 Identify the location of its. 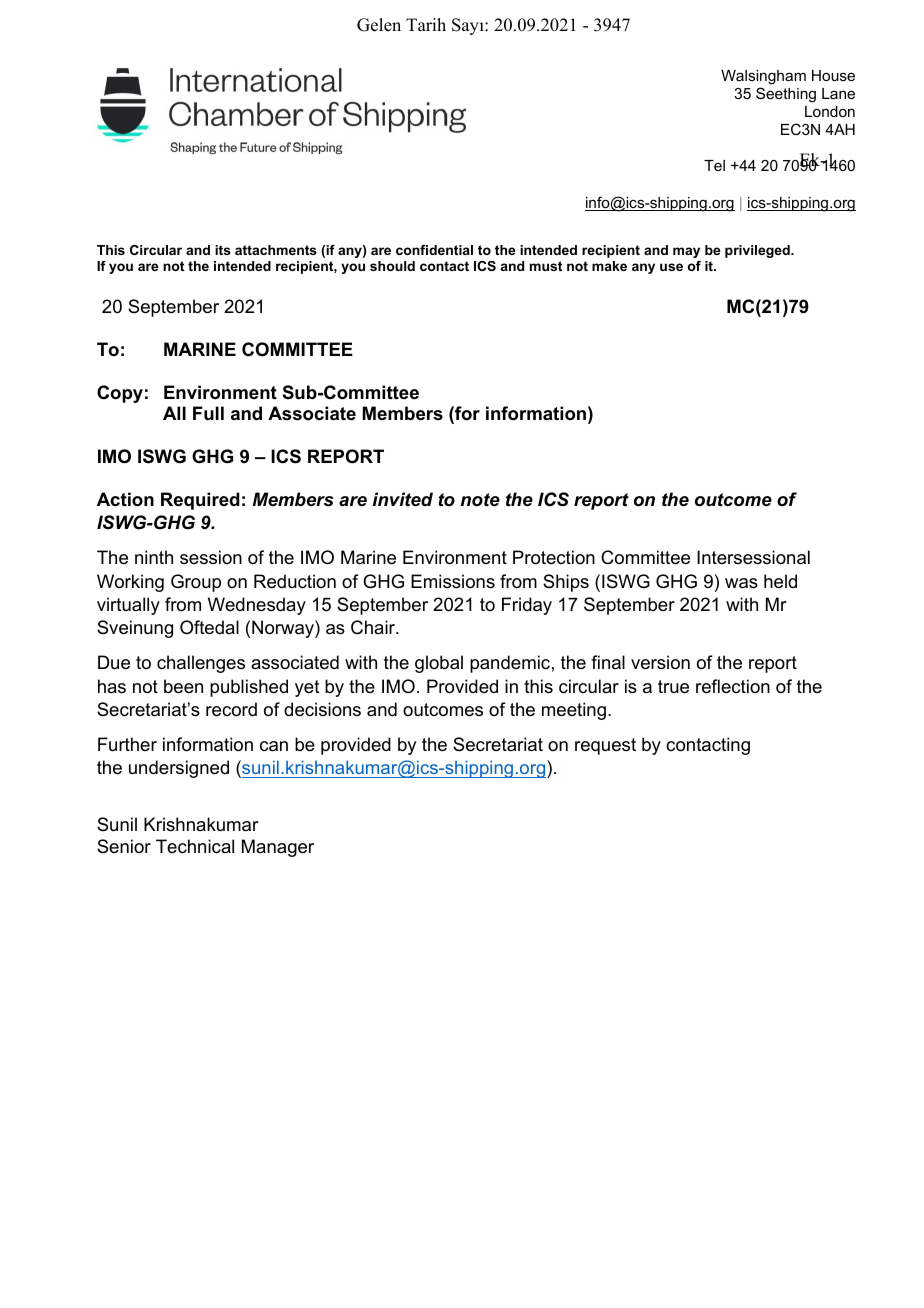
(223, 250).
